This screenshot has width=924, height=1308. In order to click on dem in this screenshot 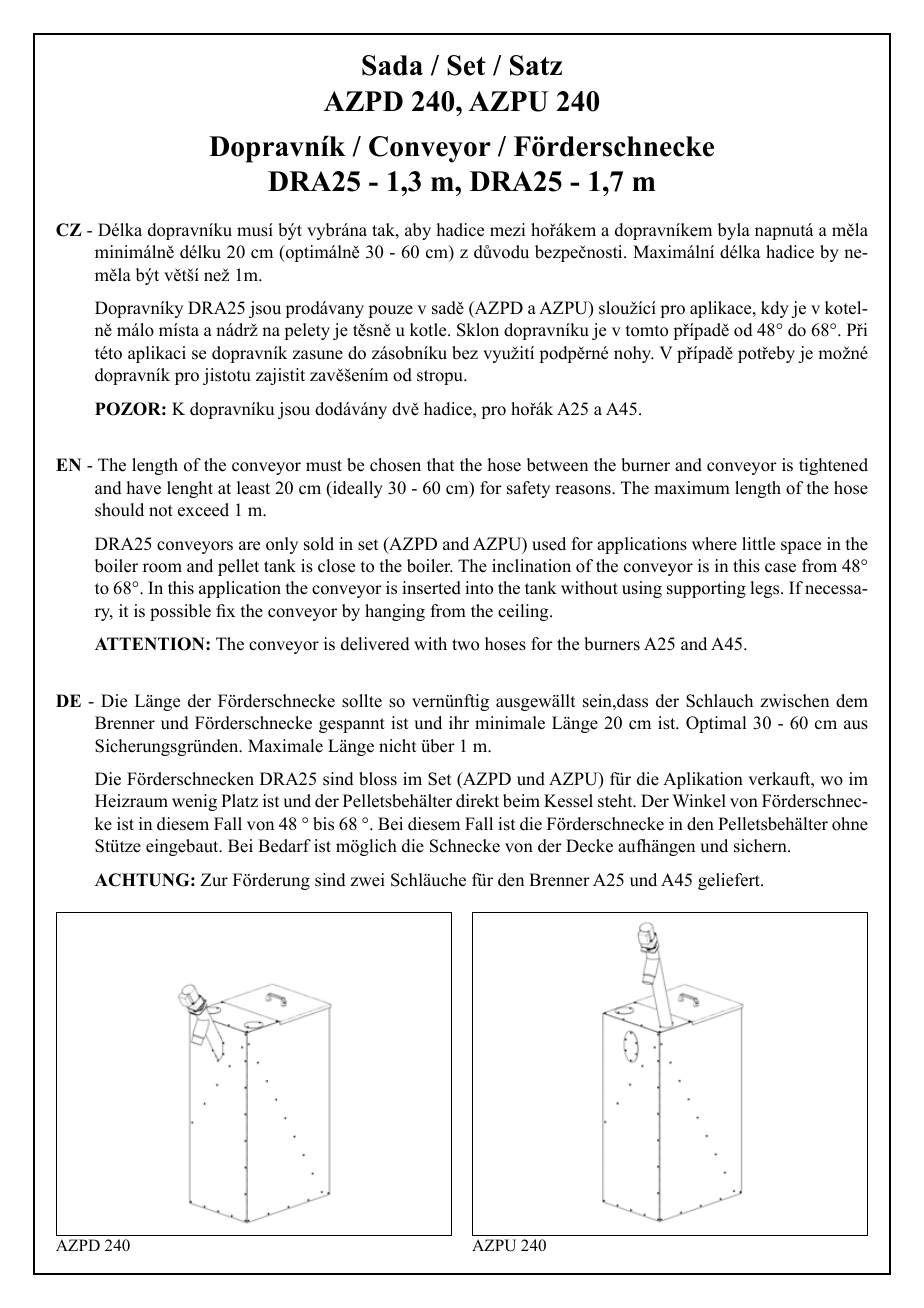, I will do `click(852, 701)`.
